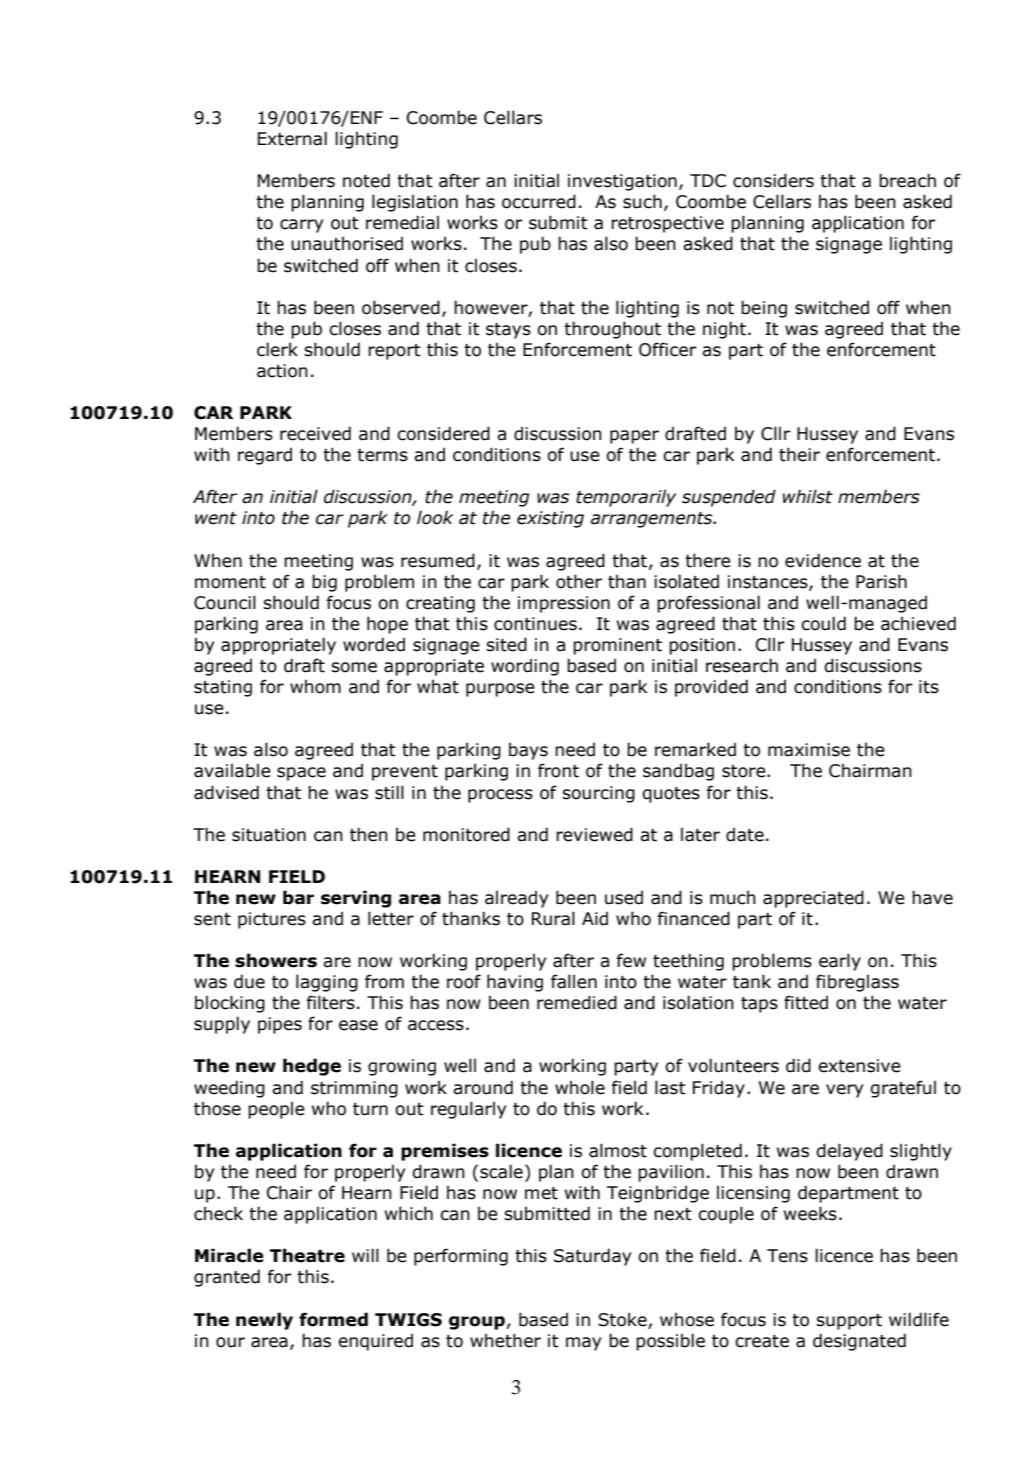  I want to click on fitted, so click(806, 1002).
